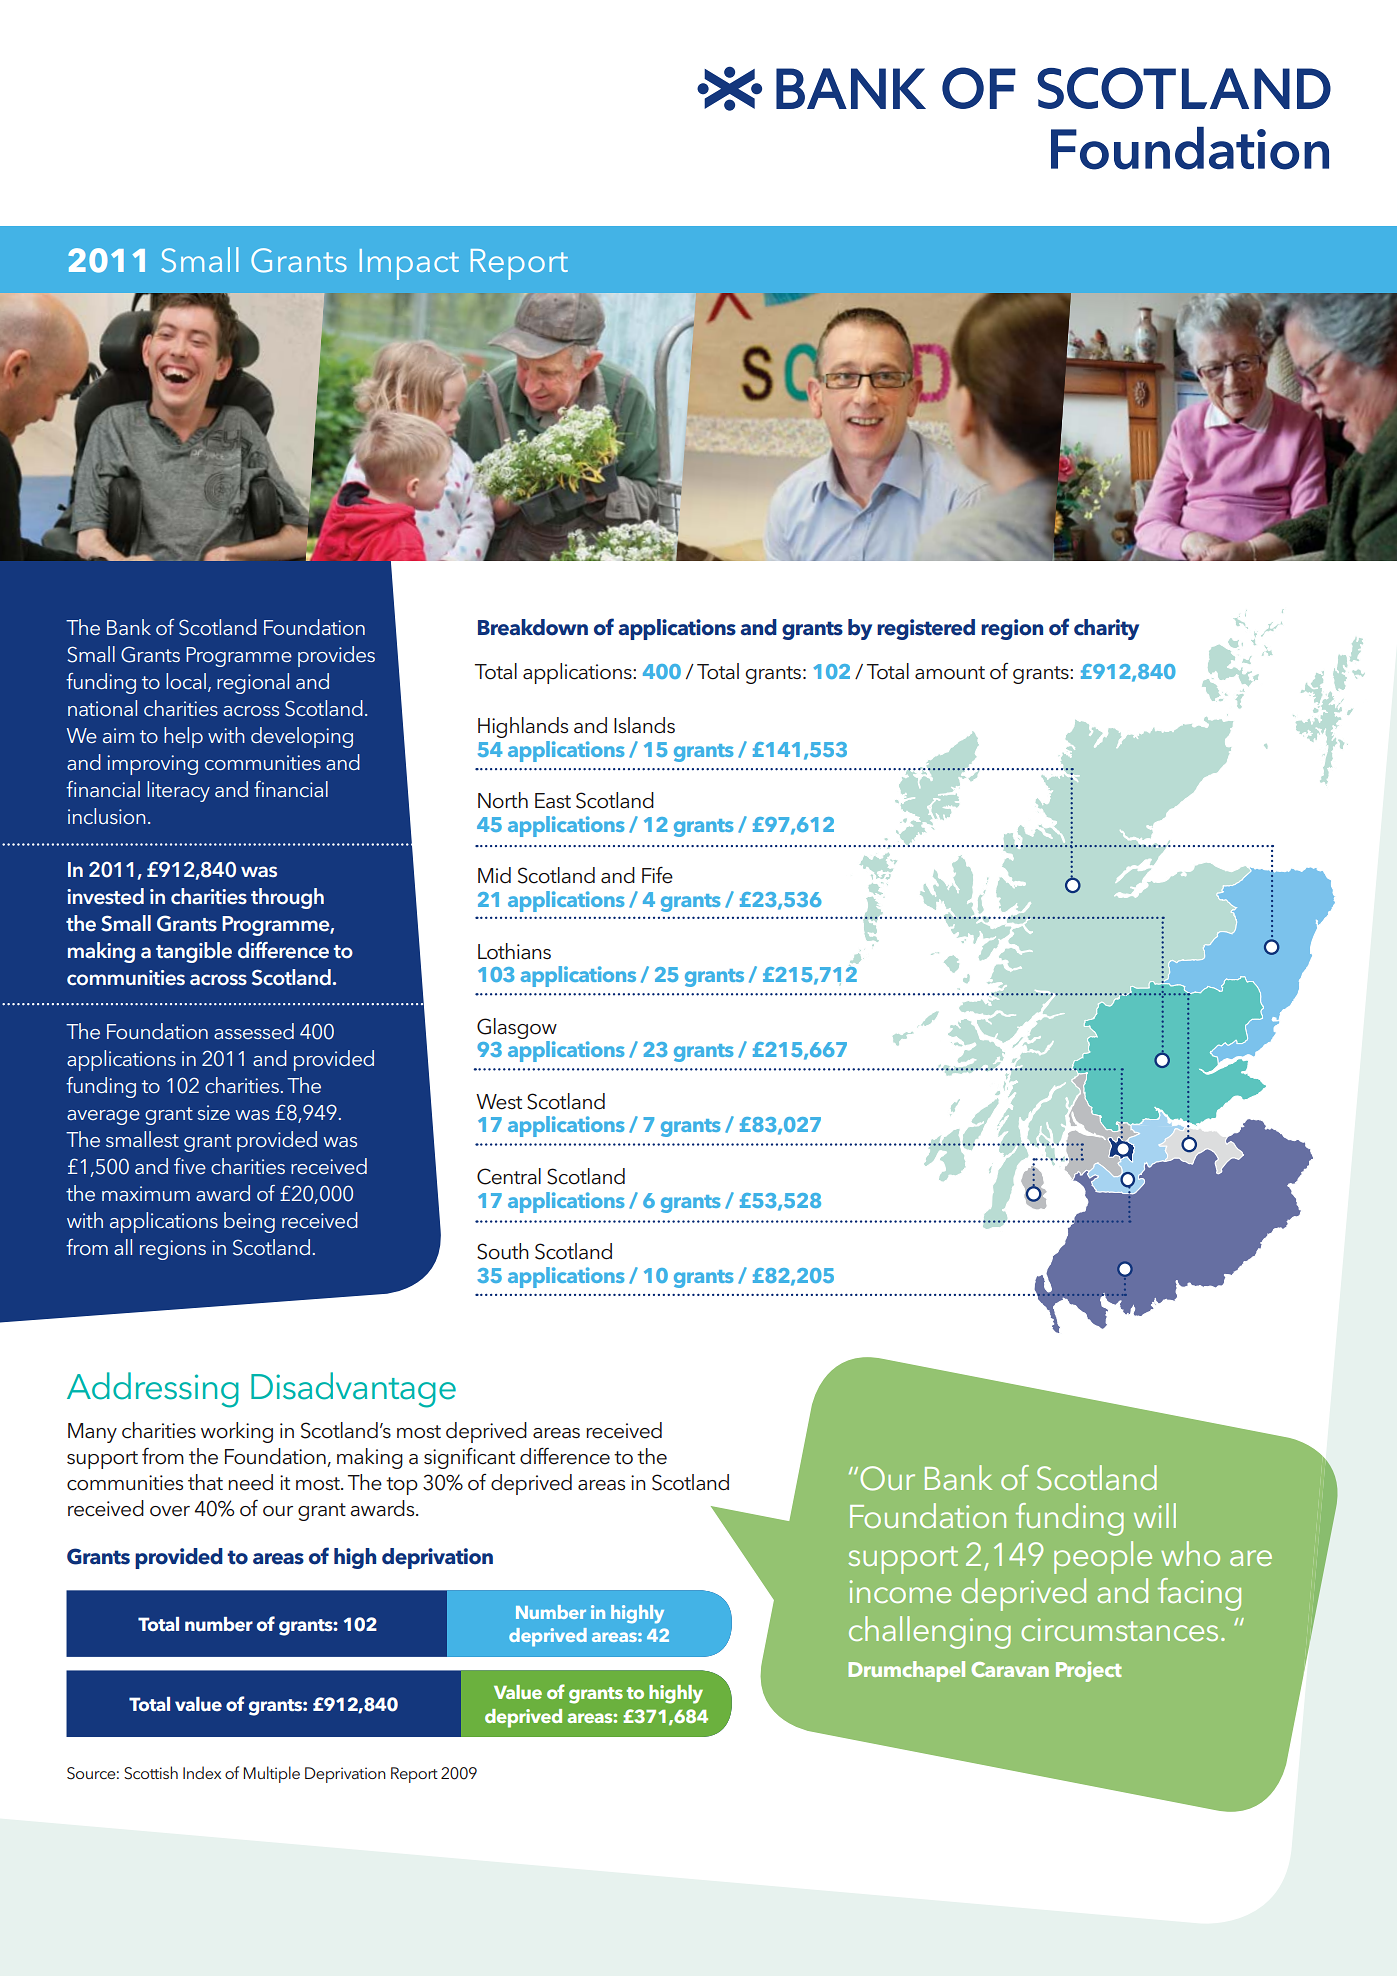 The height and width of the document is (1976, 1397). I want to click on assessed, so click(254, 1031).
